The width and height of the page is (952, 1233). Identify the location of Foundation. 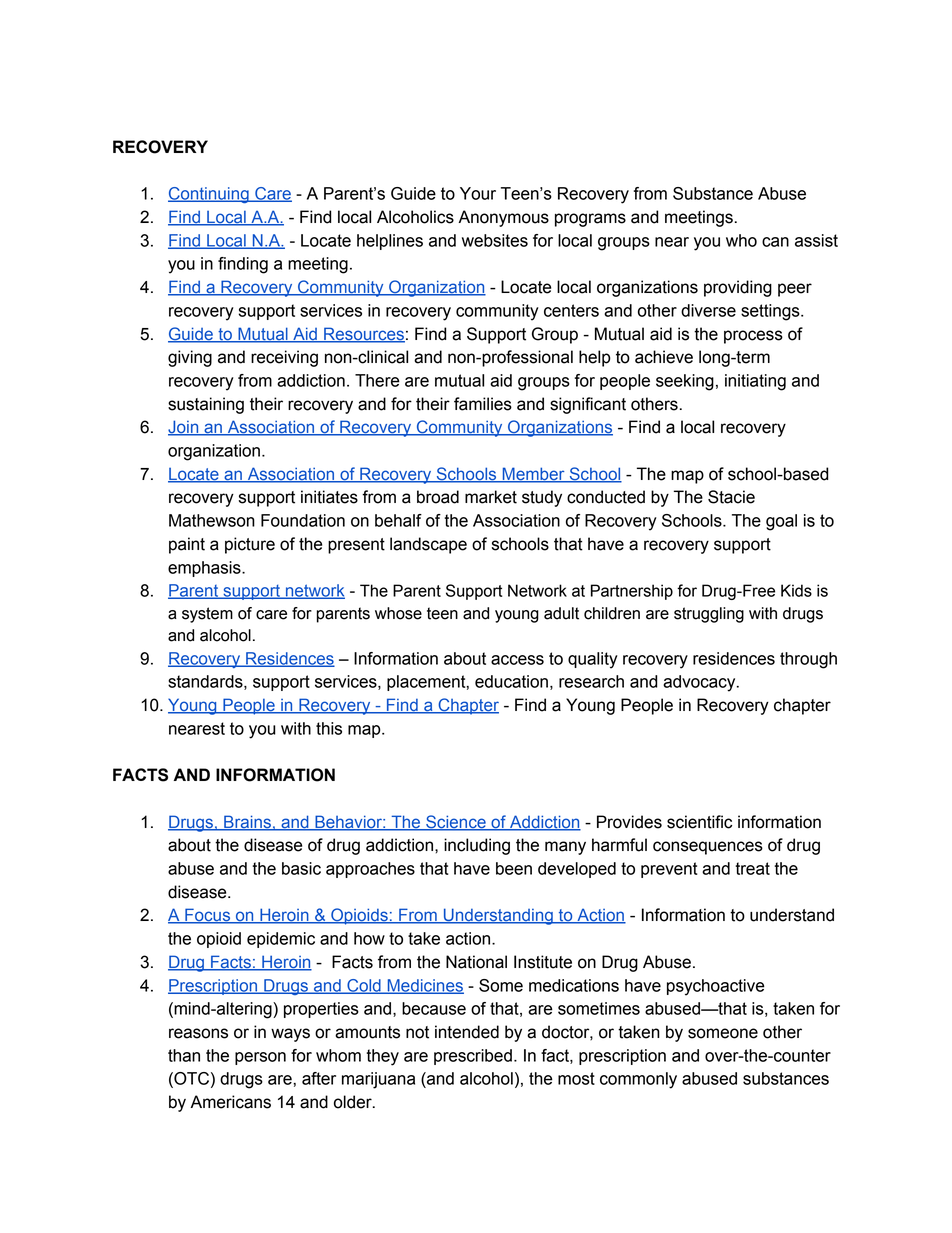
(303, 520).
